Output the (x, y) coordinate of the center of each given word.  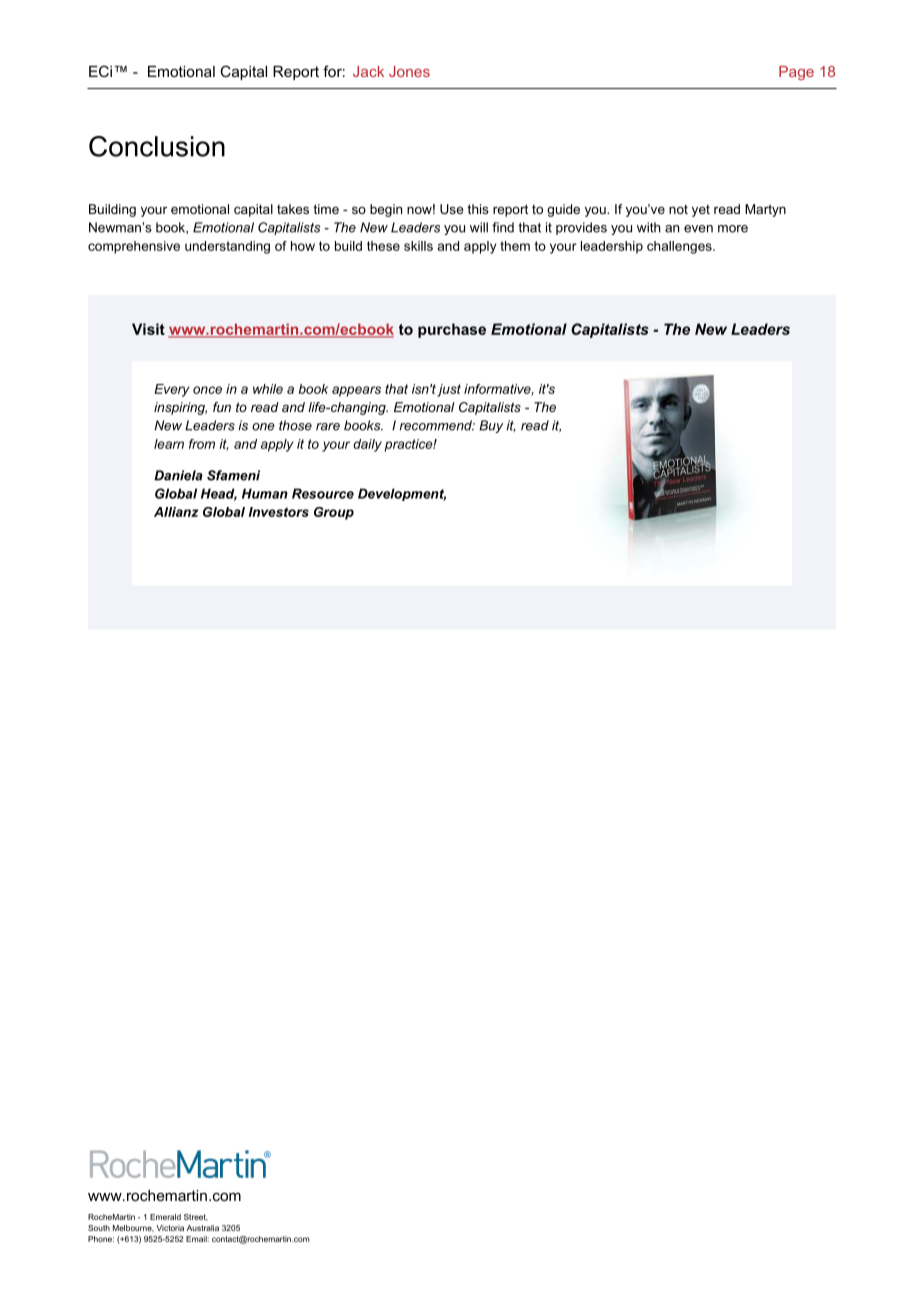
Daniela (178, 475)
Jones (409, 71)
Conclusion (157, 146)
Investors (279, 512)
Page (796, 73)
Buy (491, 426)
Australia (203, 1228)
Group (334, 513)
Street (196, 1217)
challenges (680, 247)
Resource (323, 493)
